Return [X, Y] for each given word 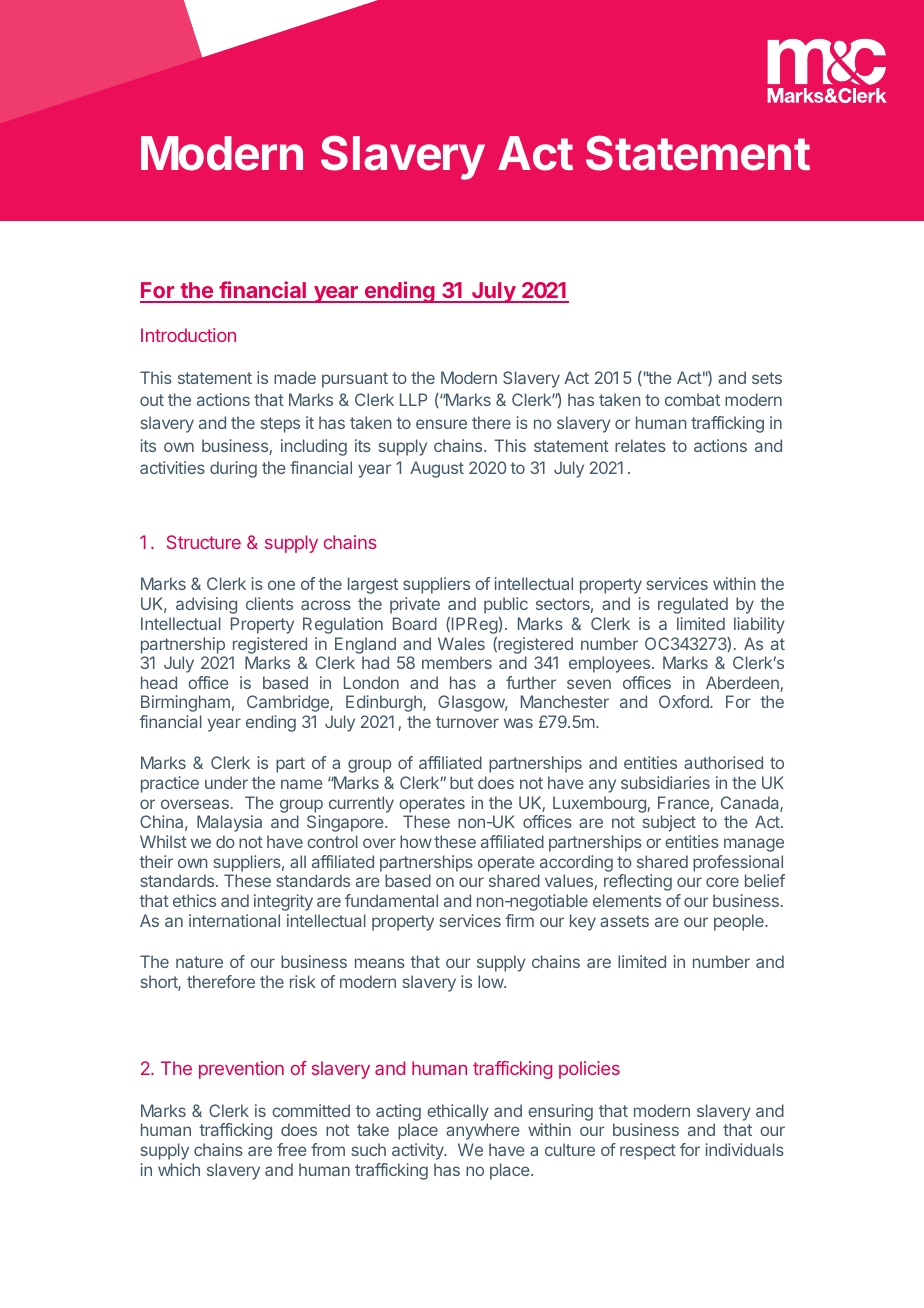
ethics [194, 900]
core [722, 882]
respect [648, 1152]
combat [692, 399]
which [179, 1169]
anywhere [483, 1131]
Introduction [188, 335]
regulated [693, 605]
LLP [413, 399]
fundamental [391, 900]
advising [206, 605]
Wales [461, 643]
